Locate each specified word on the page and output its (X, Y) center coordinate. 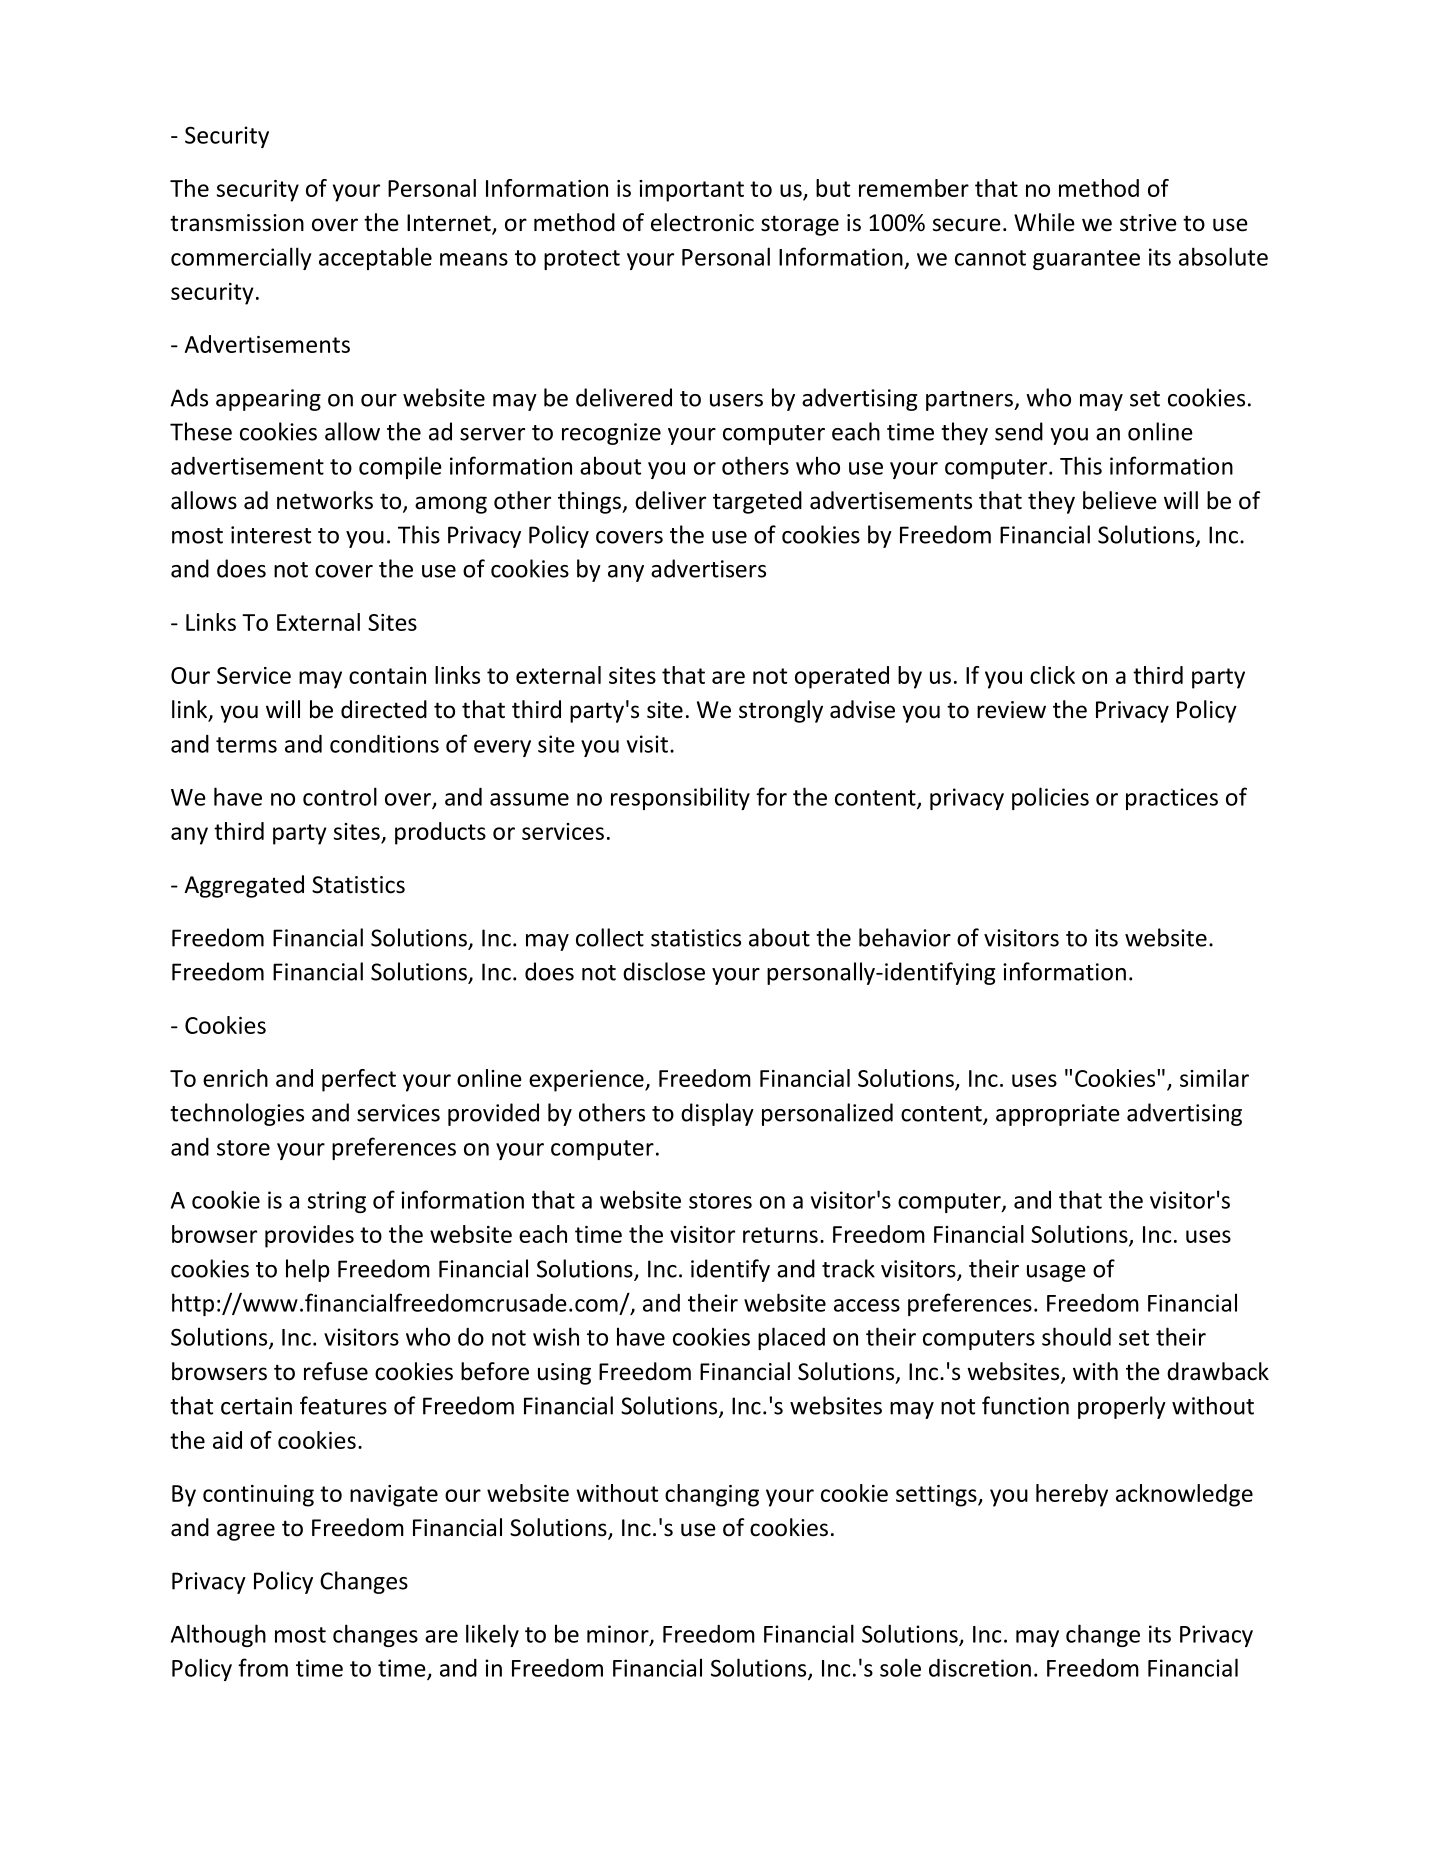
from (263, 1667)
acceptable (375, 258)
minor (619, 1635)
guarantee (1086, 260)
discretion (980, 1668)
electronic (702, 222)
